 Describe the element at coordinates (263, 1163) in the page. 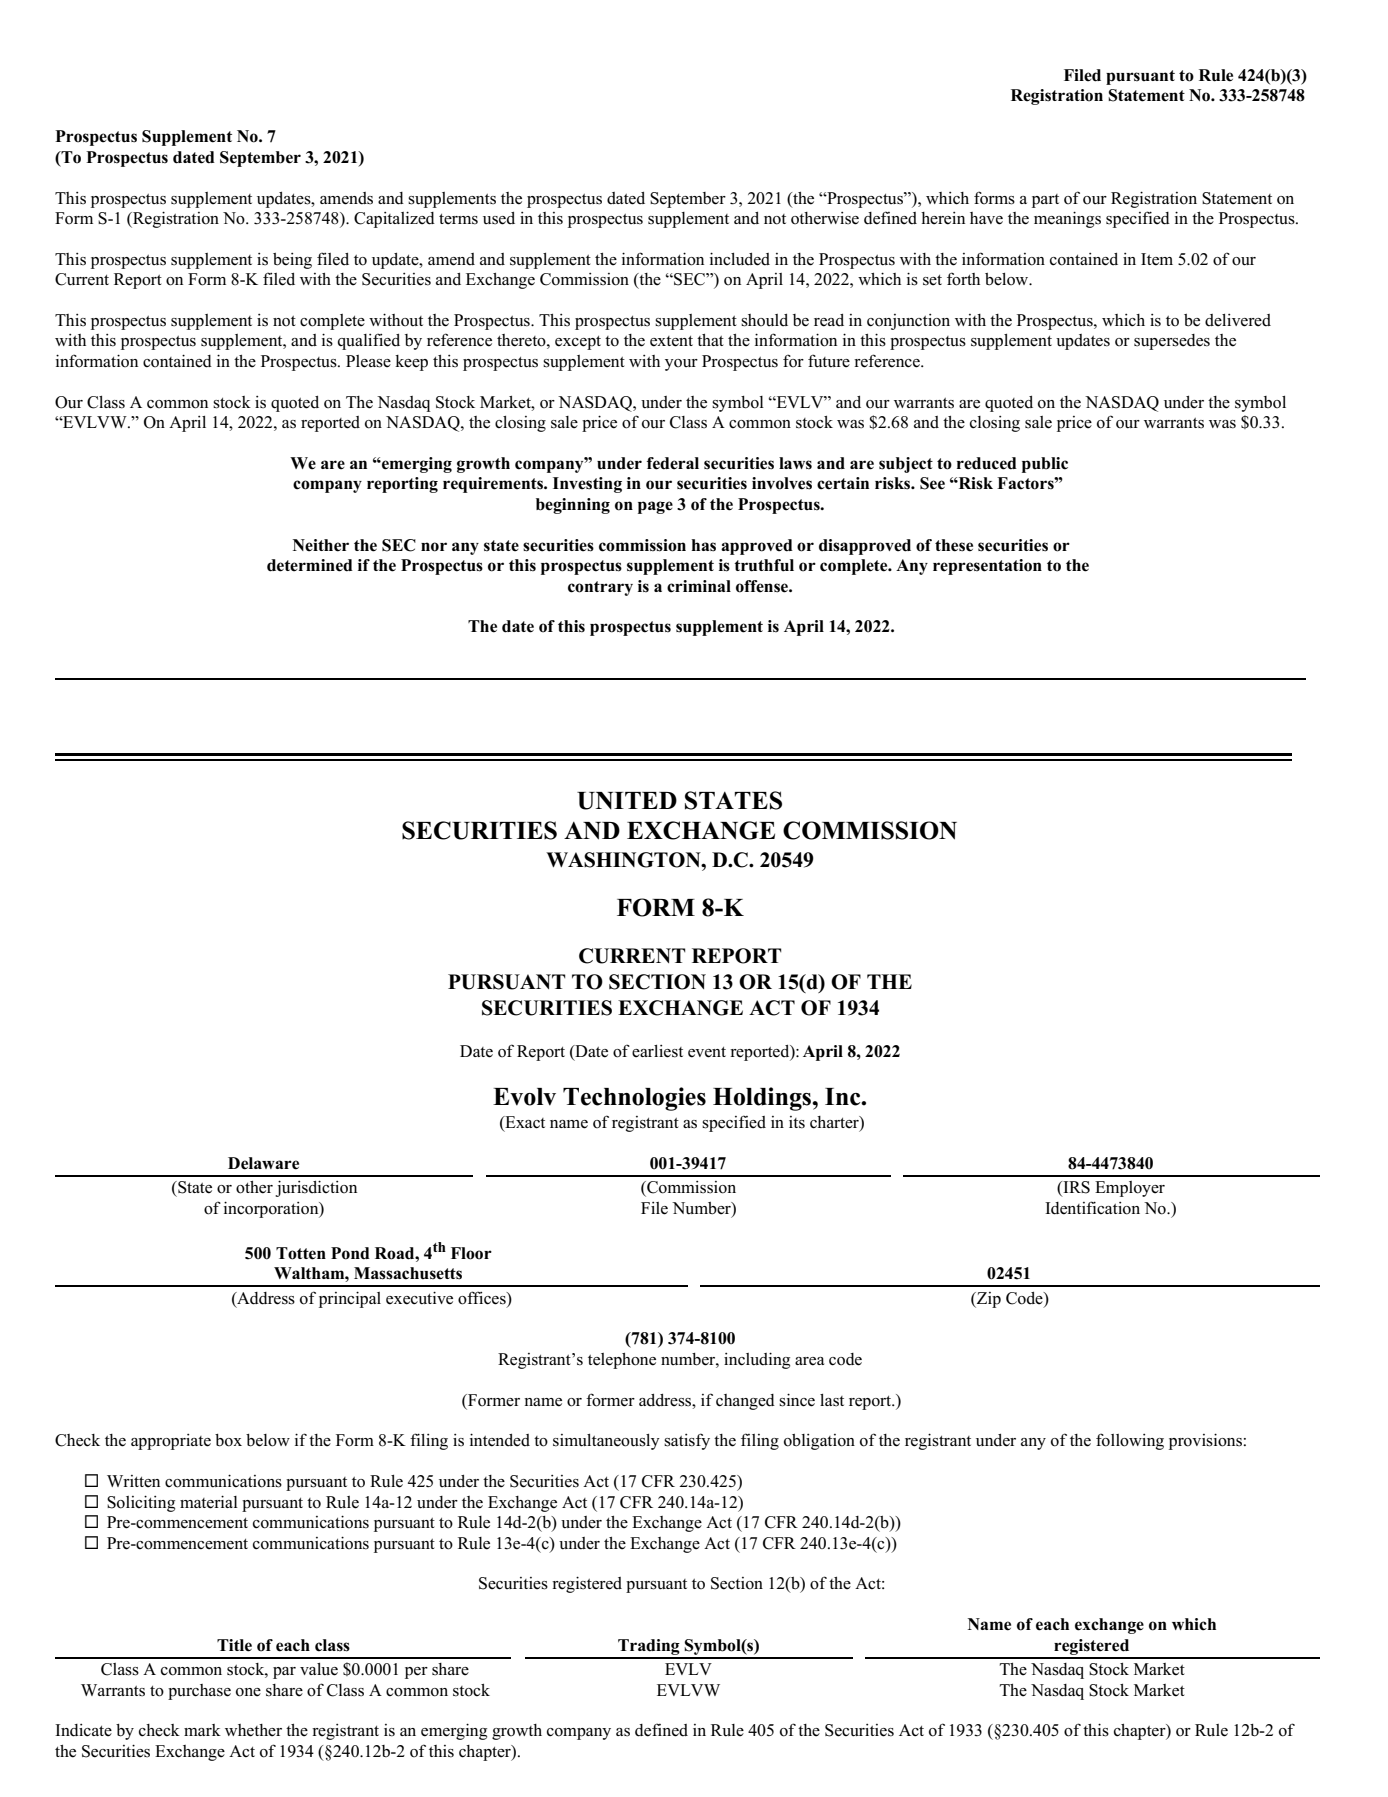

I see `Delaware` at that location.
